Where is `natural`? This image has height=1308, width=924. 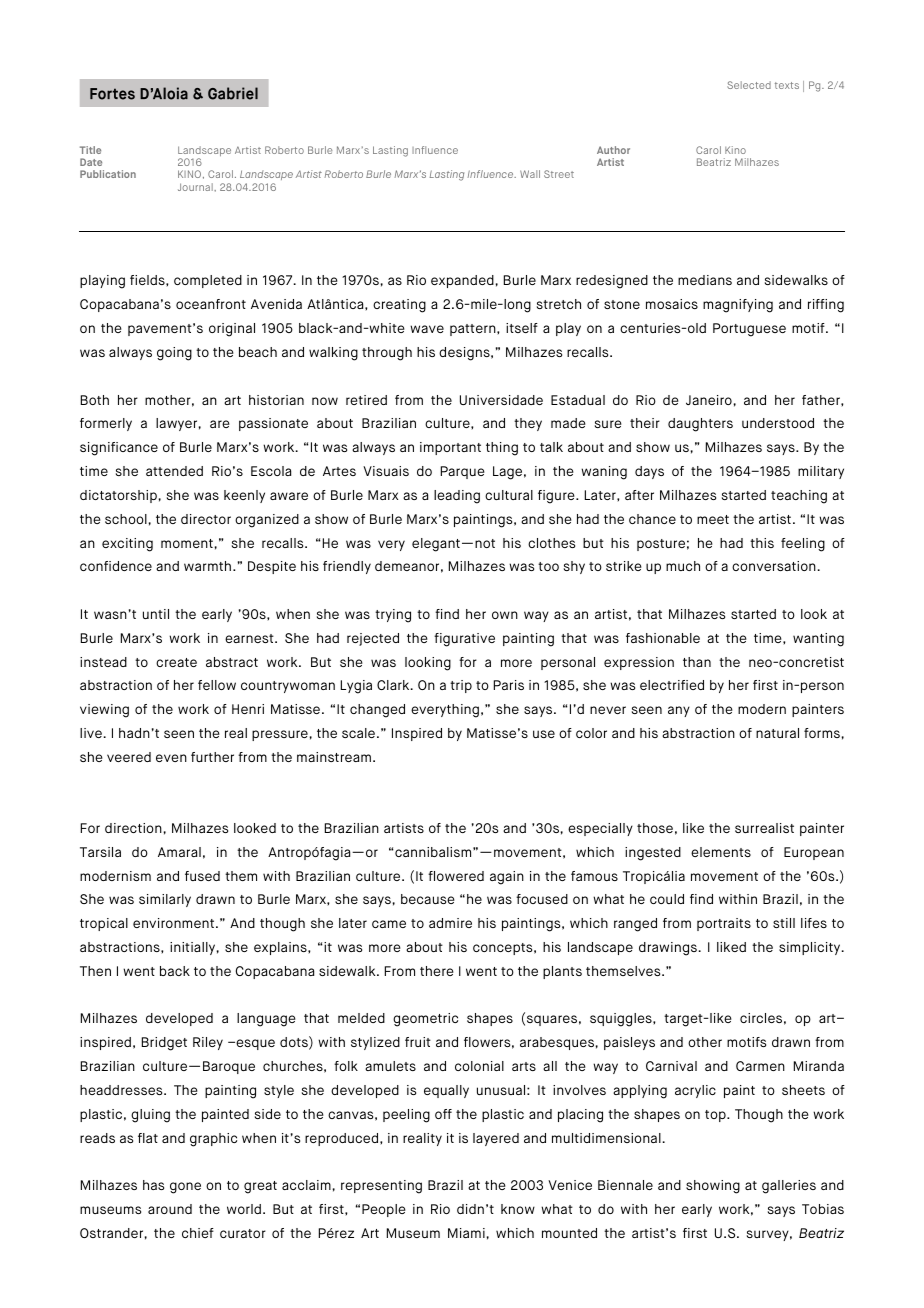 natural is located at coordinates (777, 733).
